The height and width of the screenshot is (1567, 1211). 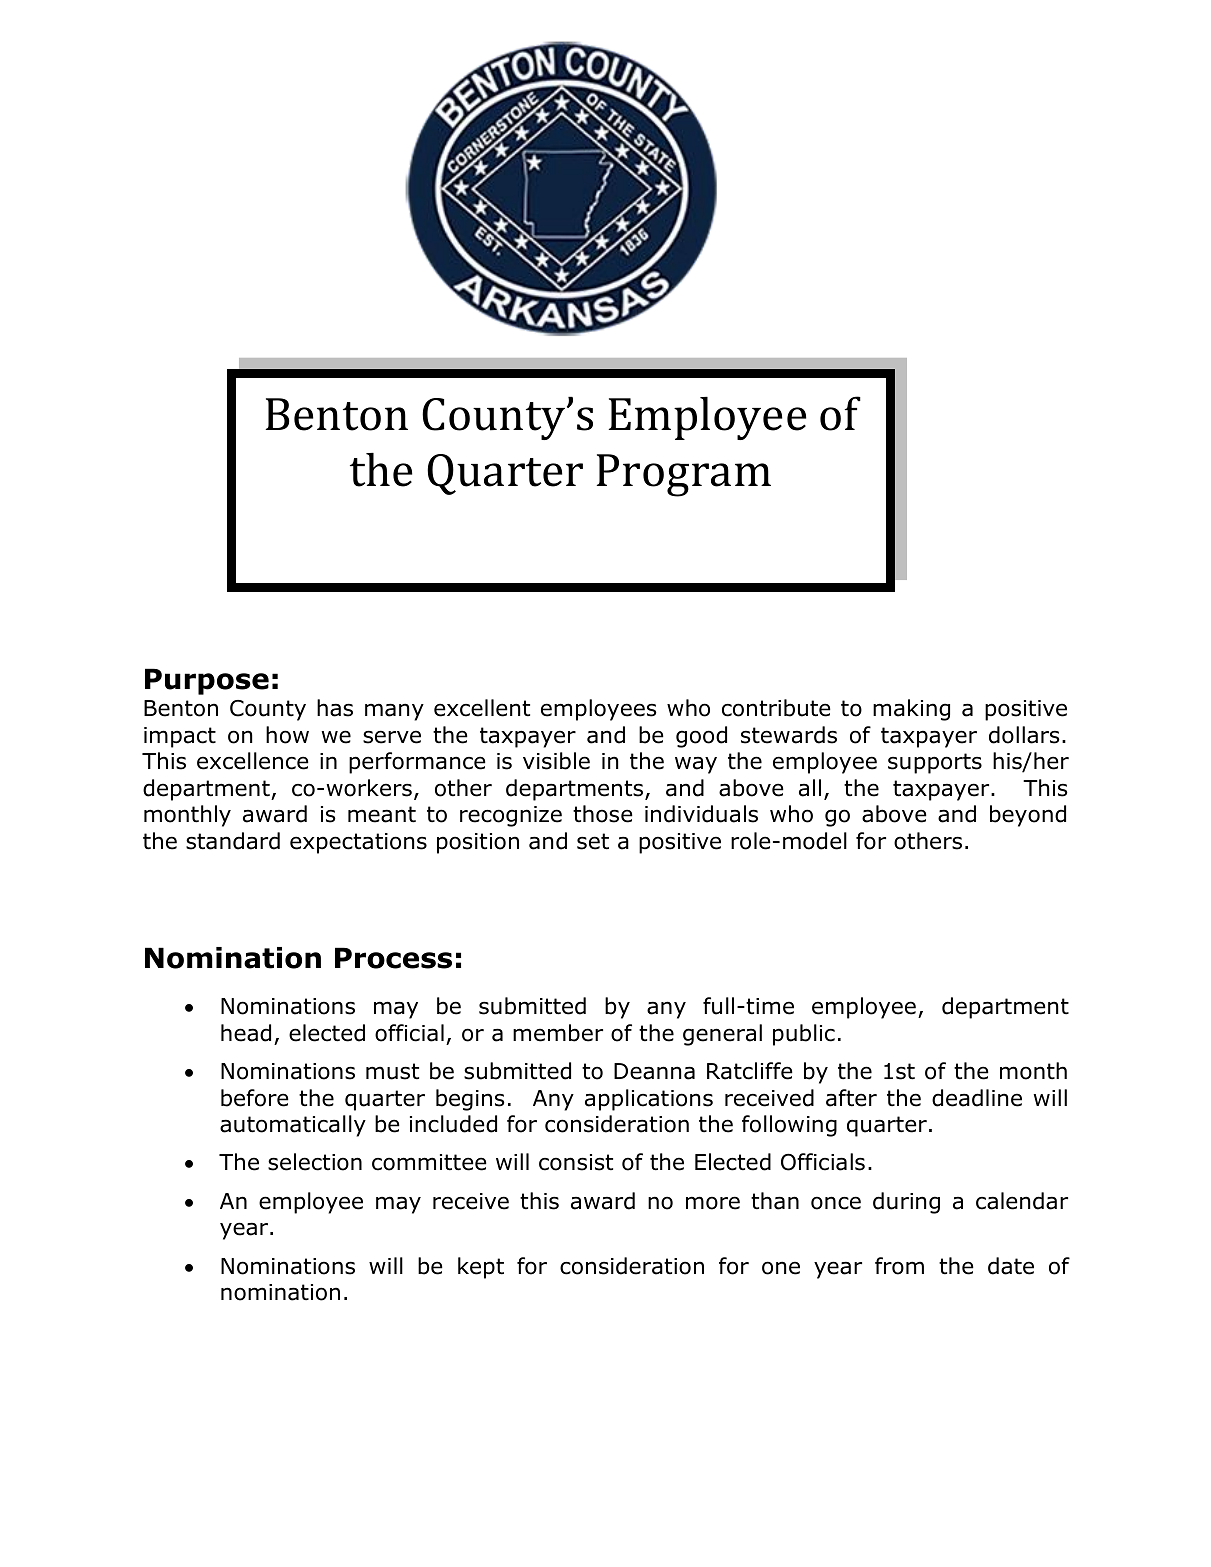 What do you see at coordinates (593, 841) in the screenshot?
I see `set` at bounding box center [593, 841].
